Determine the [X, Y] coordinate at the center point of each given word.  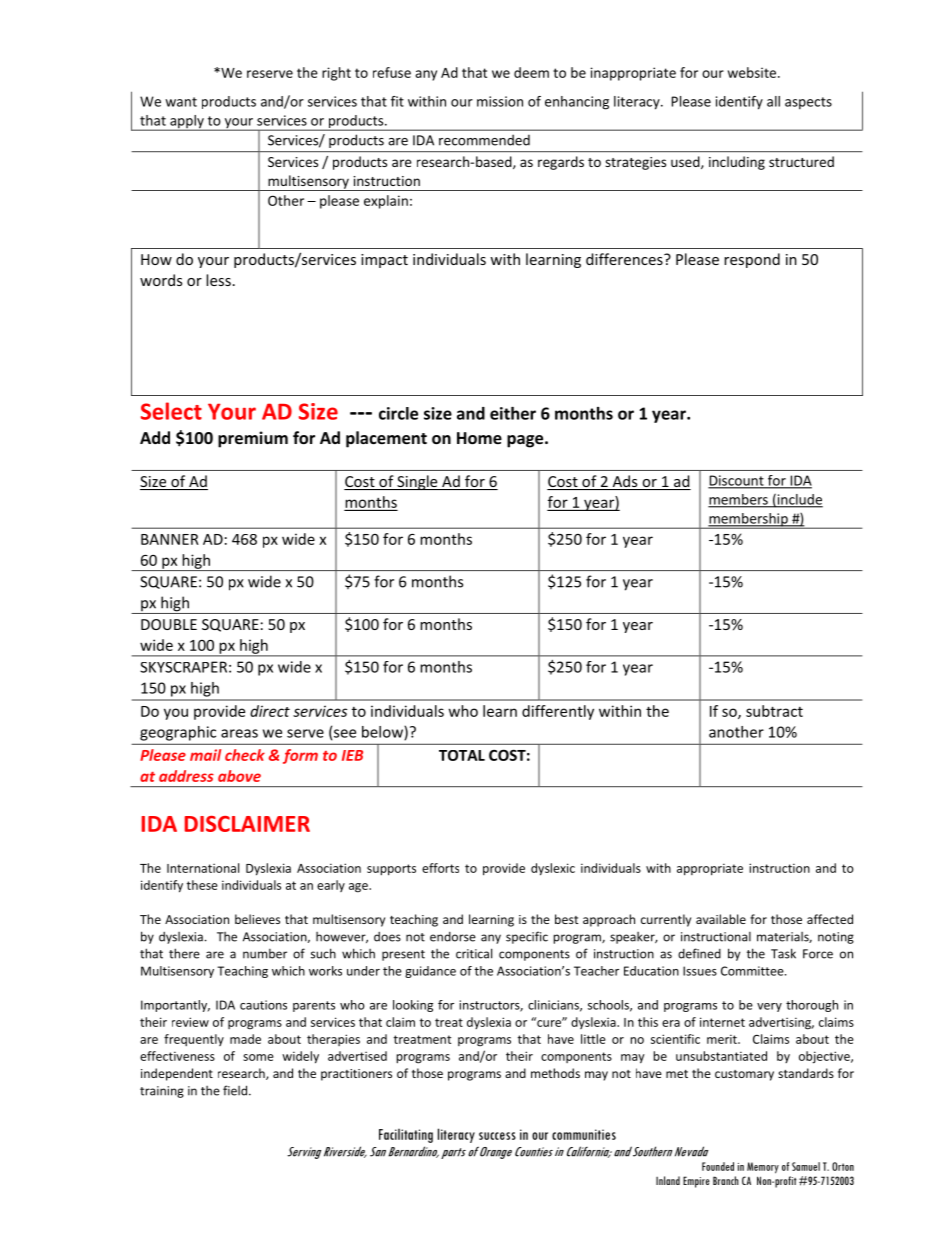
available [721, 919]
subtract [774, 711]
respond [752, 260]
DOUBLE [169, 624]
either [513, 413]
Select [171, 411]
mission [500, 101]
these [202, 885]
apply [187, 123]
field [236, 1090]
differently [558, 712]
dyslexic [553, 869]
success [497, 1136]
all [773, 101]
